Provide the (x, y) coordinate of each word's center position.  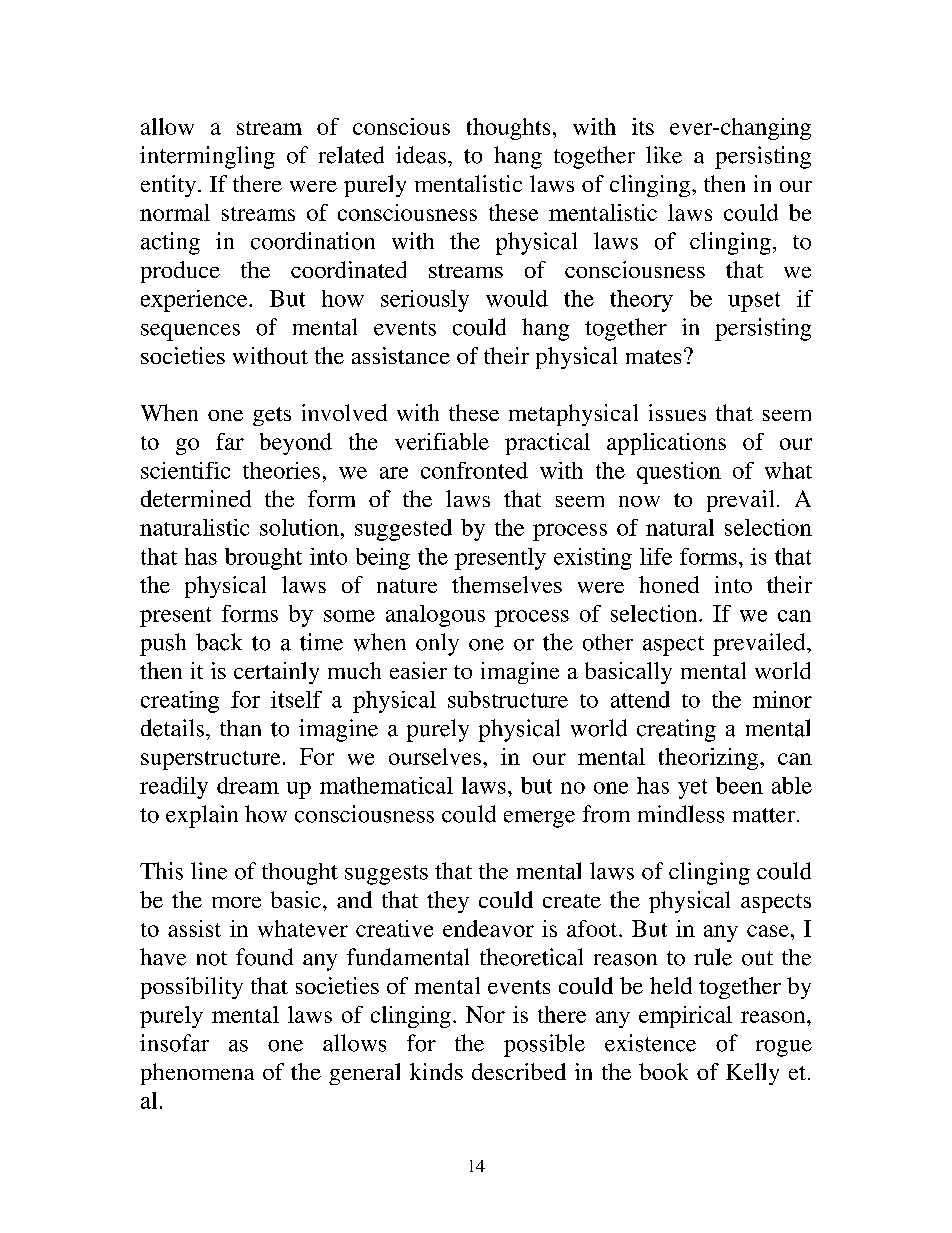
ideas (421, 155)
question (679, 473)
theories (281, 470)
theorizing (710, 759)
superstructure (210, 760)
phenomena (197, 1074)
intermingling (207, 157)
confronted (474, 470)
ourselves (435, 756)
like (664, 155)
